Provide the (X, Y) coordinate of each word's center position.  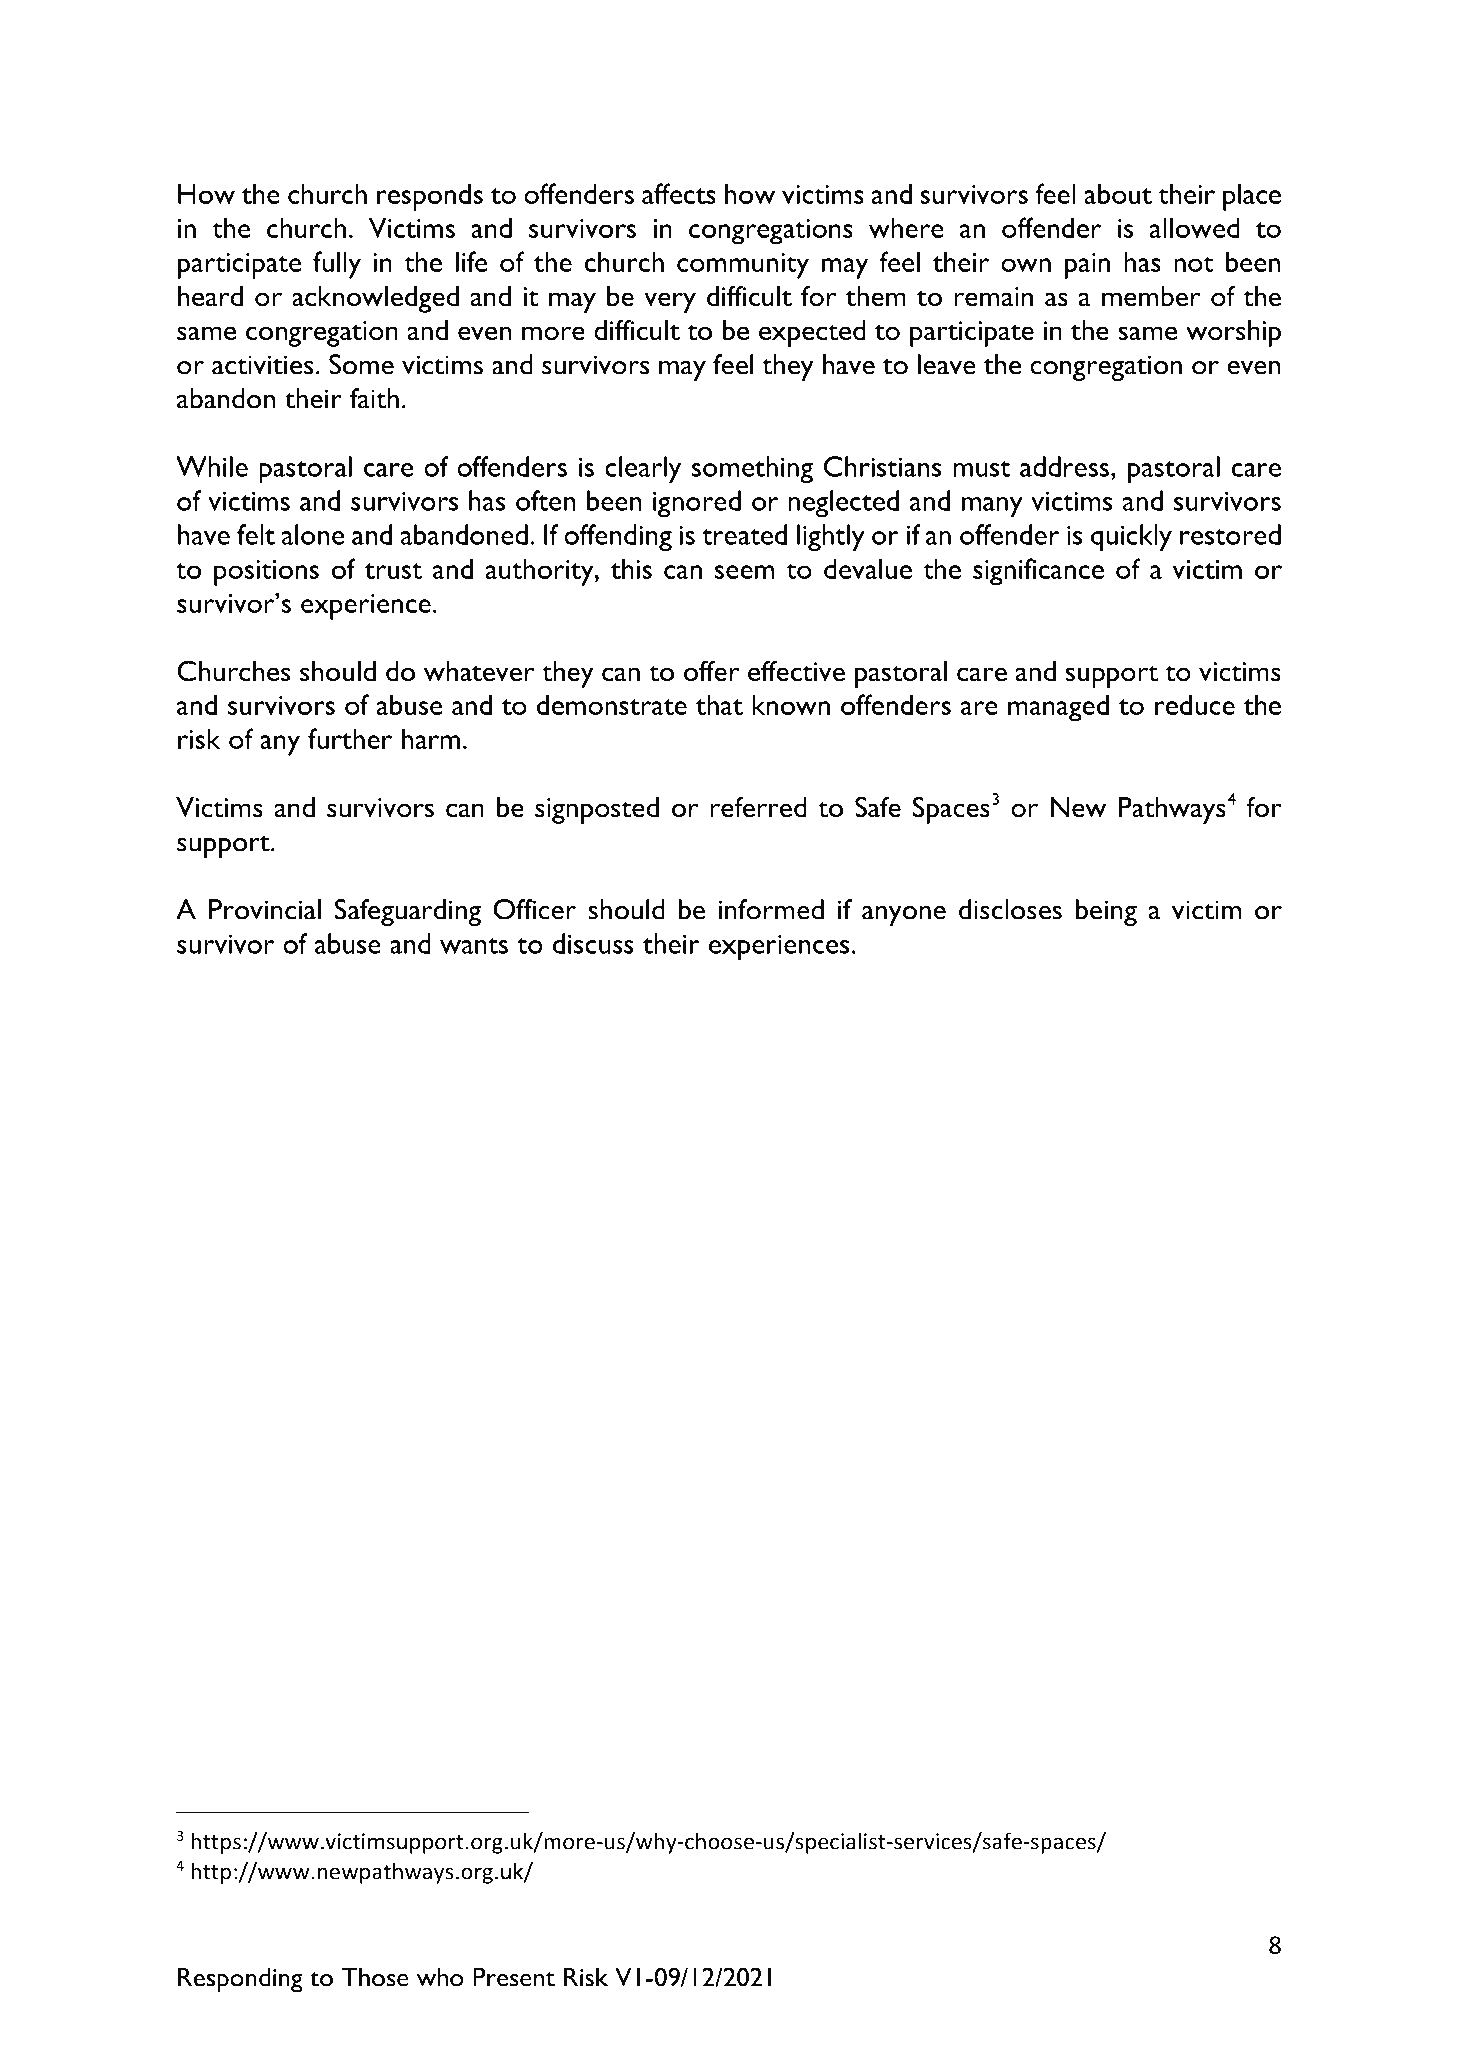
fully (337, 265)
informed (771, 909)
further (350, 738)
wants (474, 946)
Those (375, 1977)
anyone (904, 916)
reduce (1195, 704)
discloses (1010, 909)
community (743, 266)
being (1106, 912)
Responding (240, 1980)
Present (514, 1977)
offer (711, 671)
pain (1087, 266)
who (440, 1977)
